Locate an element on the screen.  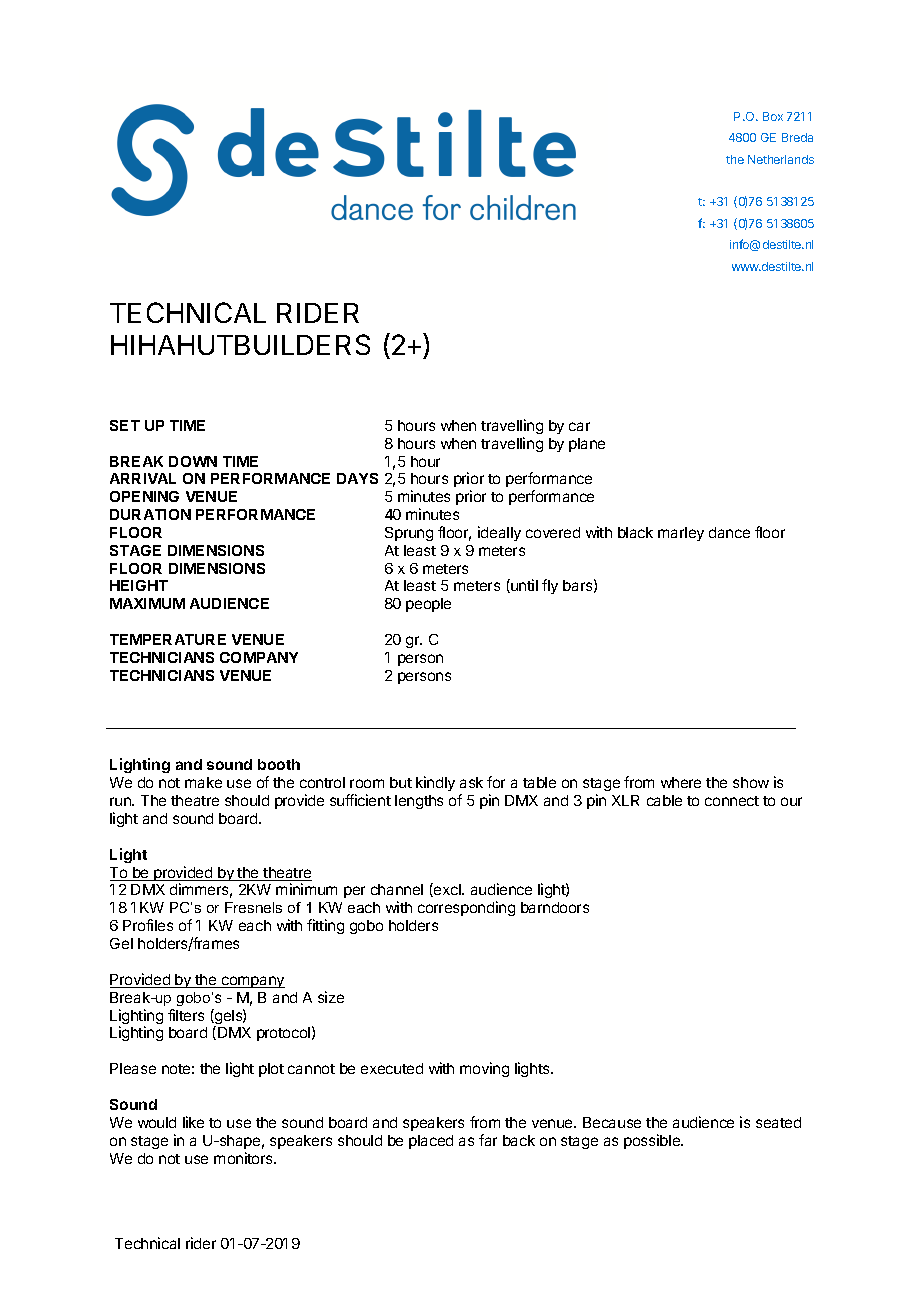
like is located at coordinates (193, 1122).
